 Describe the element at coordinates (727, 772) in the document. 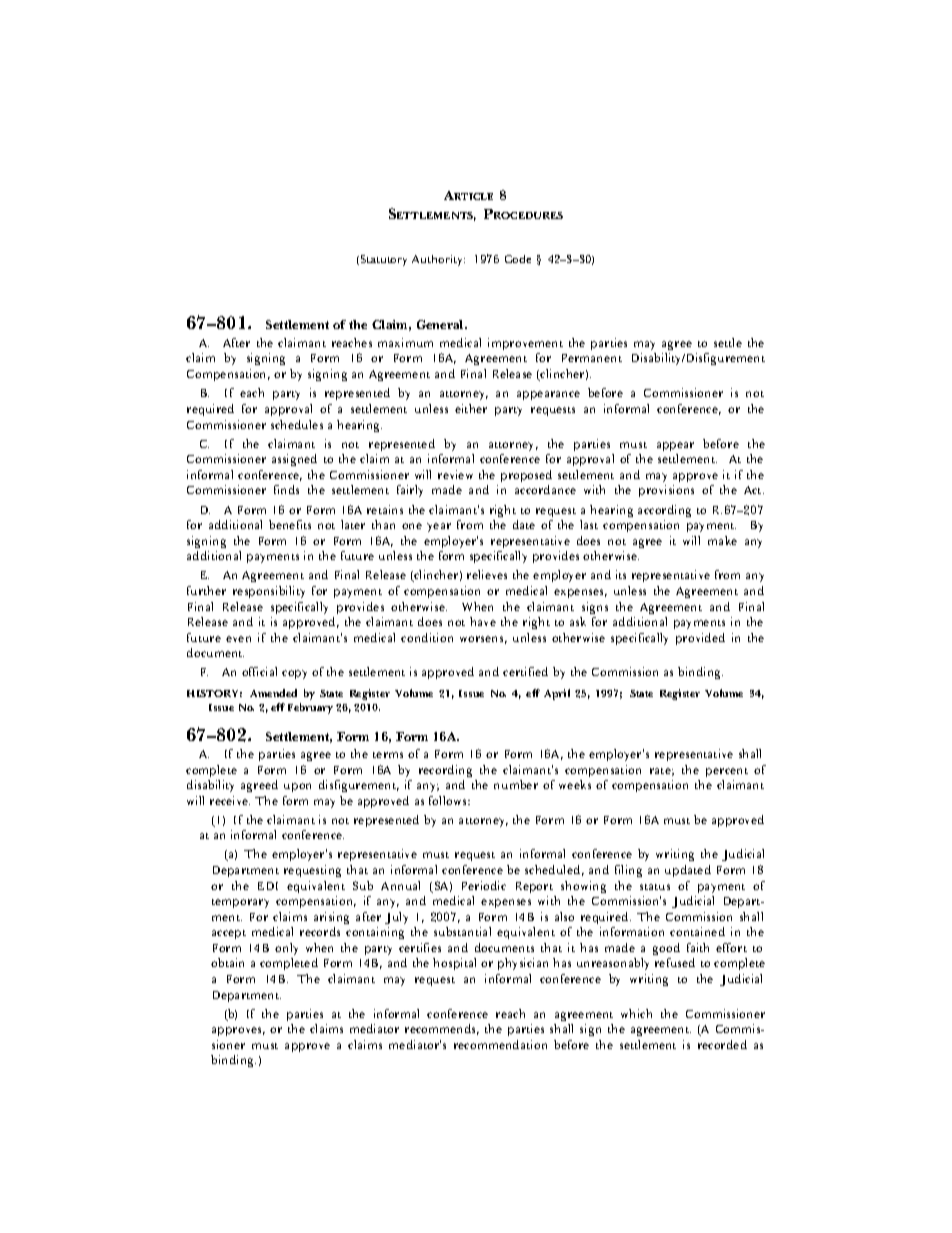

I see `percent` at that location.
